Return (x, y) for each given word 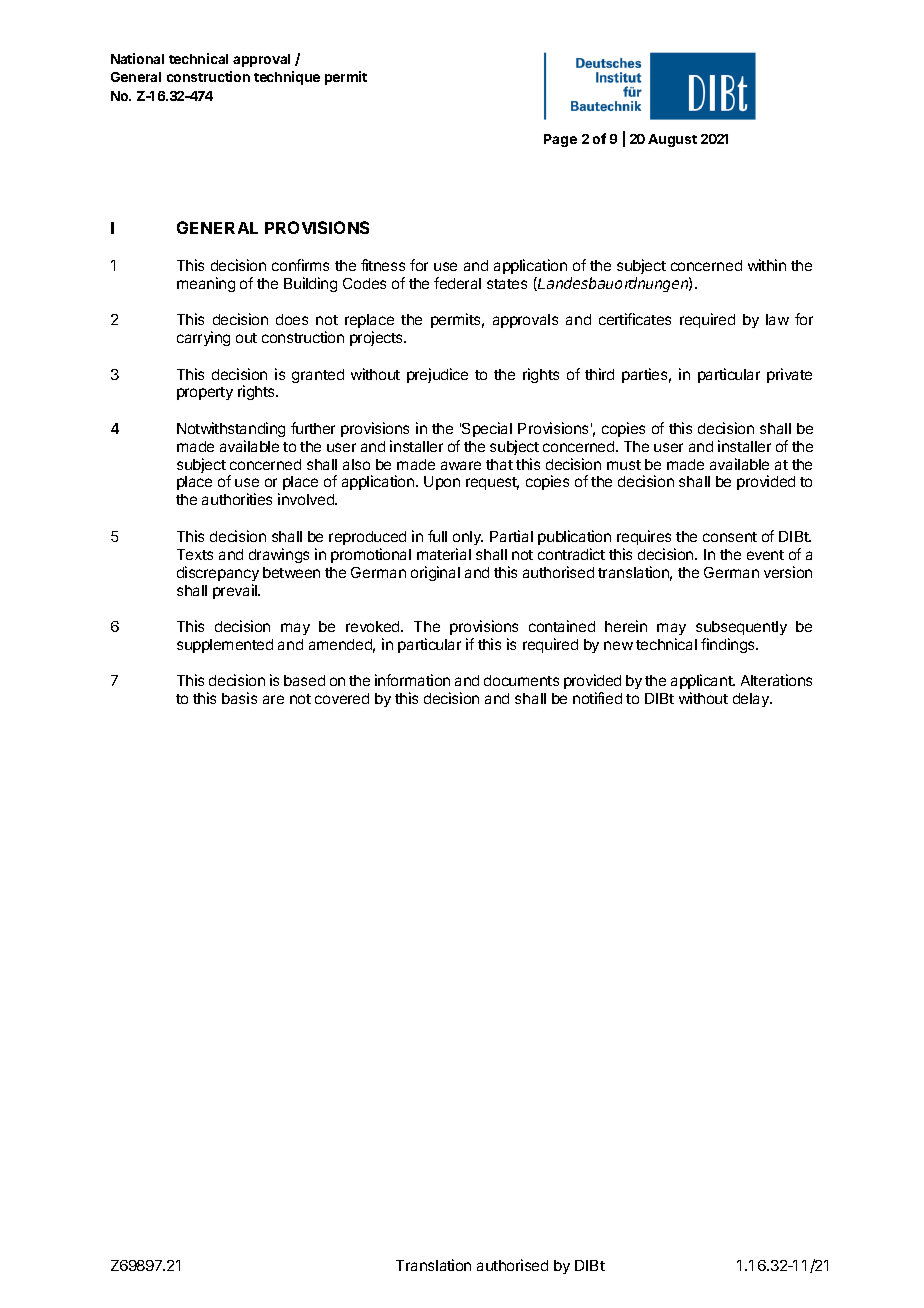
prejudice (437, 375)
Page (560, 140)
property (205, 393)
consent (730, 537)
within (767, 265)
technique (287, 78)
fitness (383, 265)
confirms (300, 265)
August (672, 140)
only (468, 538)
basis (239, 698)
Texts (195, 554)
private (789, 375)
